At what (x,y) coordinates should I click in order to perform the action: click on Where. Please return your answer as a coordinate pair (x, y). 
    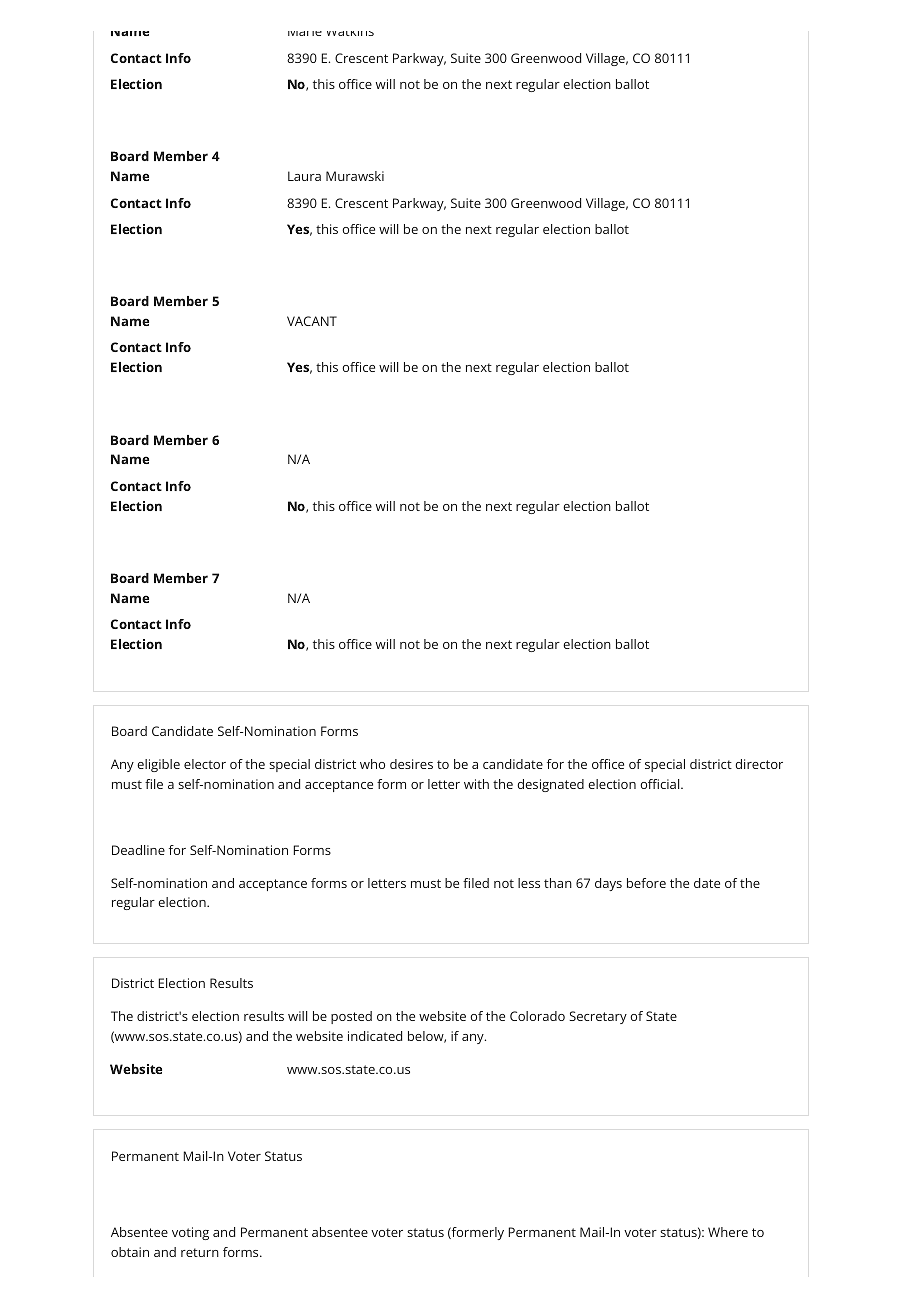
    Looking at the image, I should click on (728, 1232).
